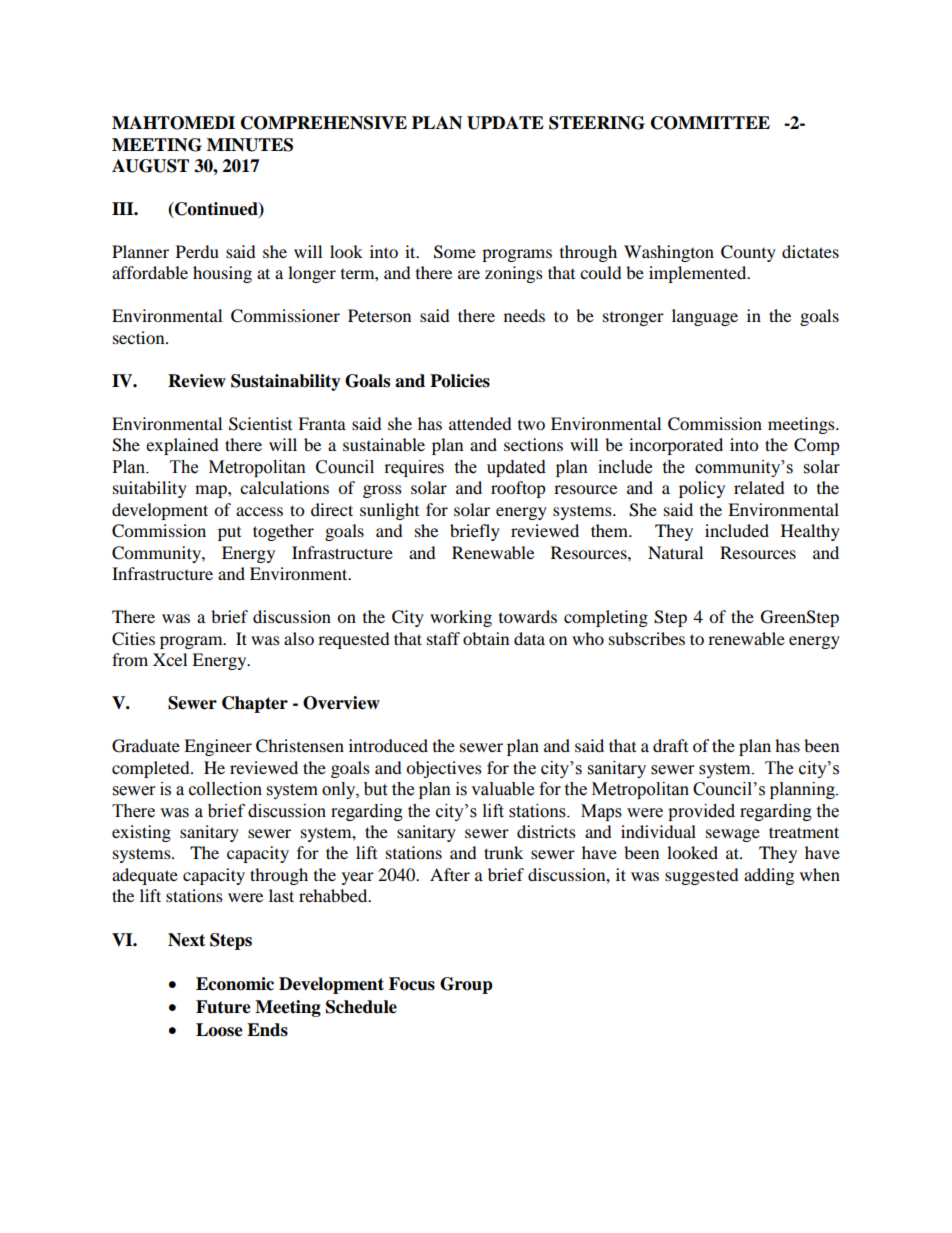  Describe the element at coordinates (769, 876) in the screenshot. I see `adding` at that location.
